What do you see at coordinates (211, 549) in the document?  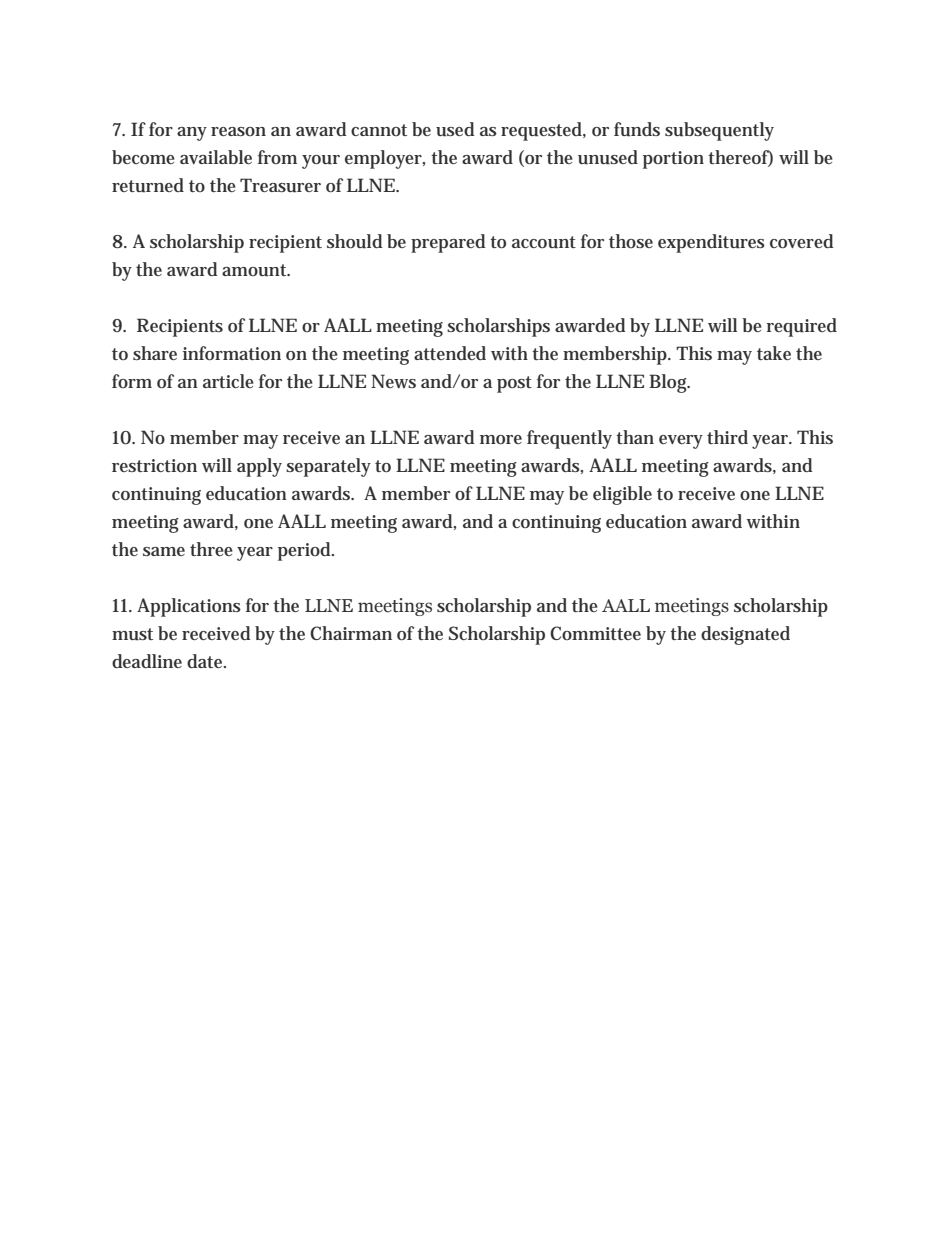 I see `three` at bounding box center [211, 549].
